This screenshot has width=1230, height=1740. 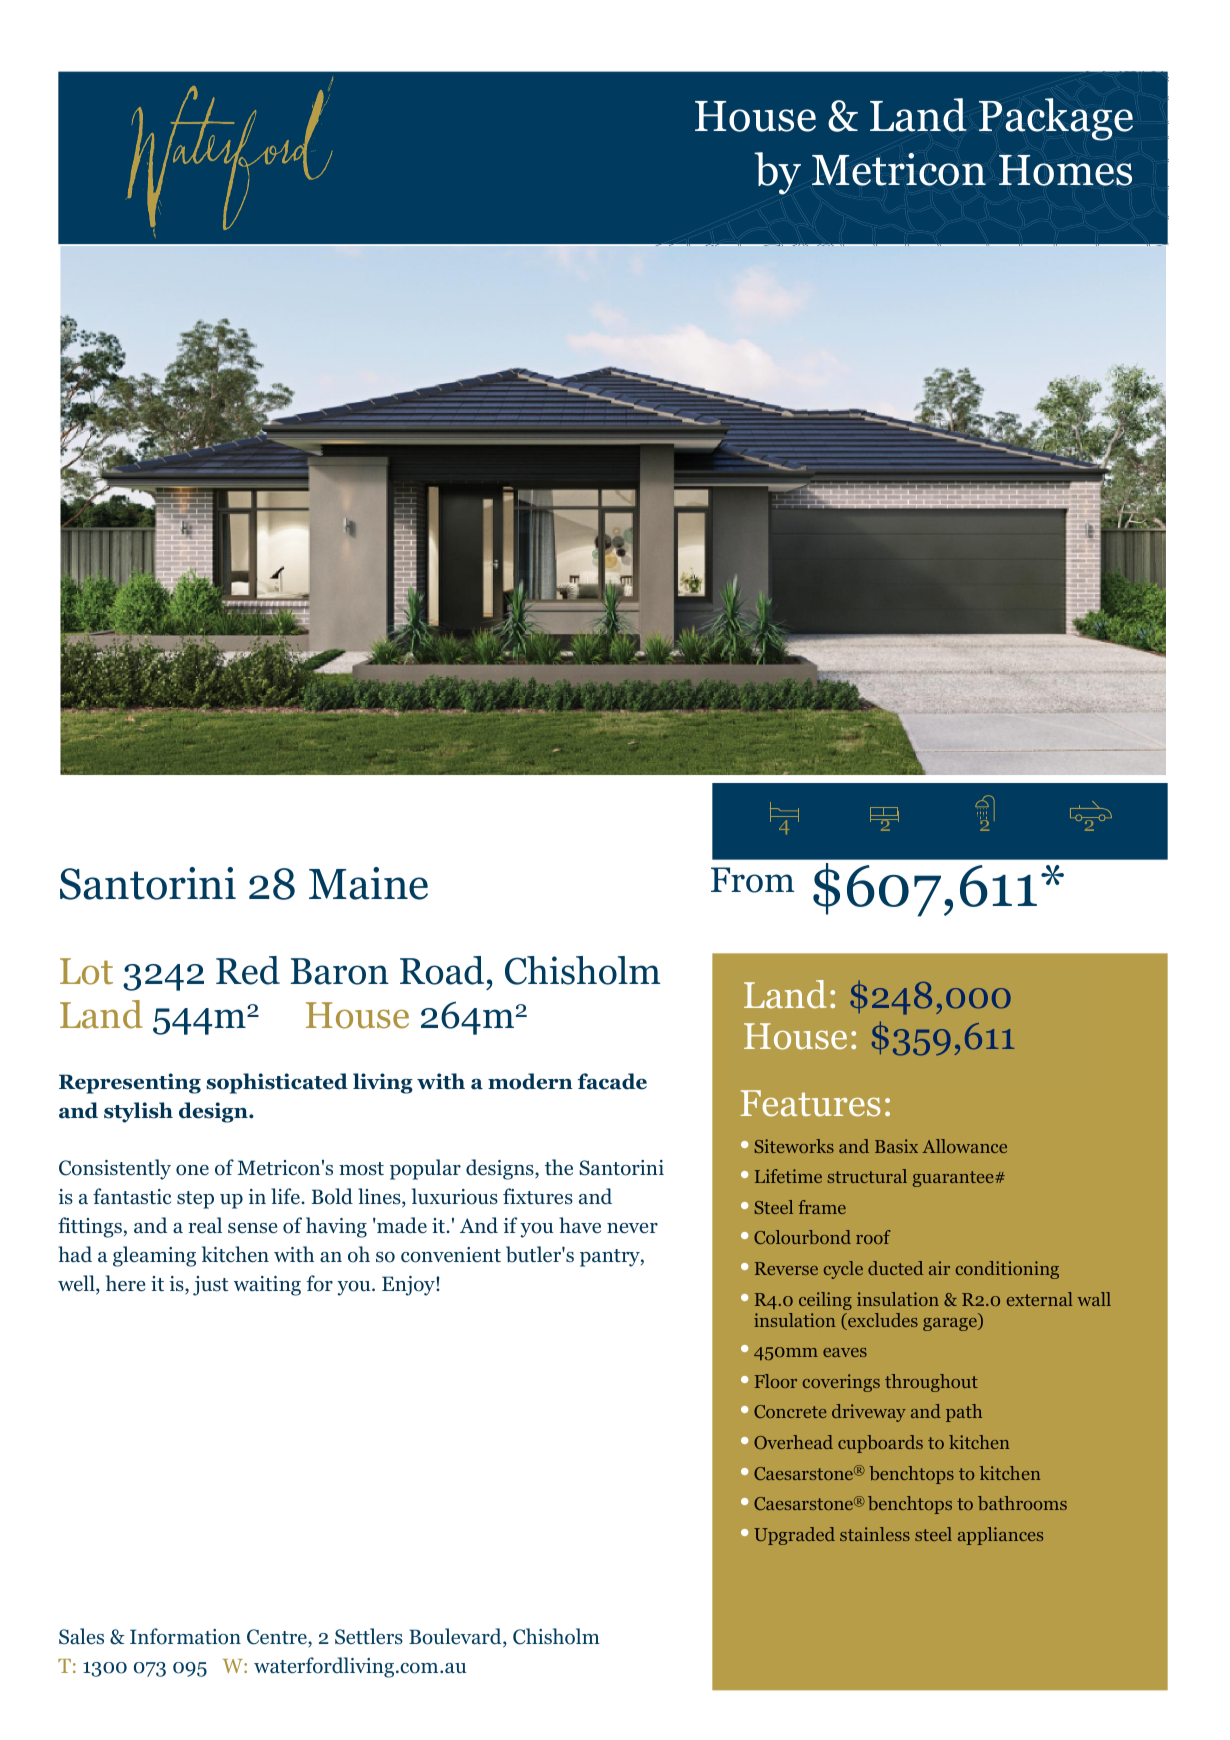 What do you see at coordinates (1065, 170) in the screenshot?
I see `Homes` at bounding box center [1065, 170].
